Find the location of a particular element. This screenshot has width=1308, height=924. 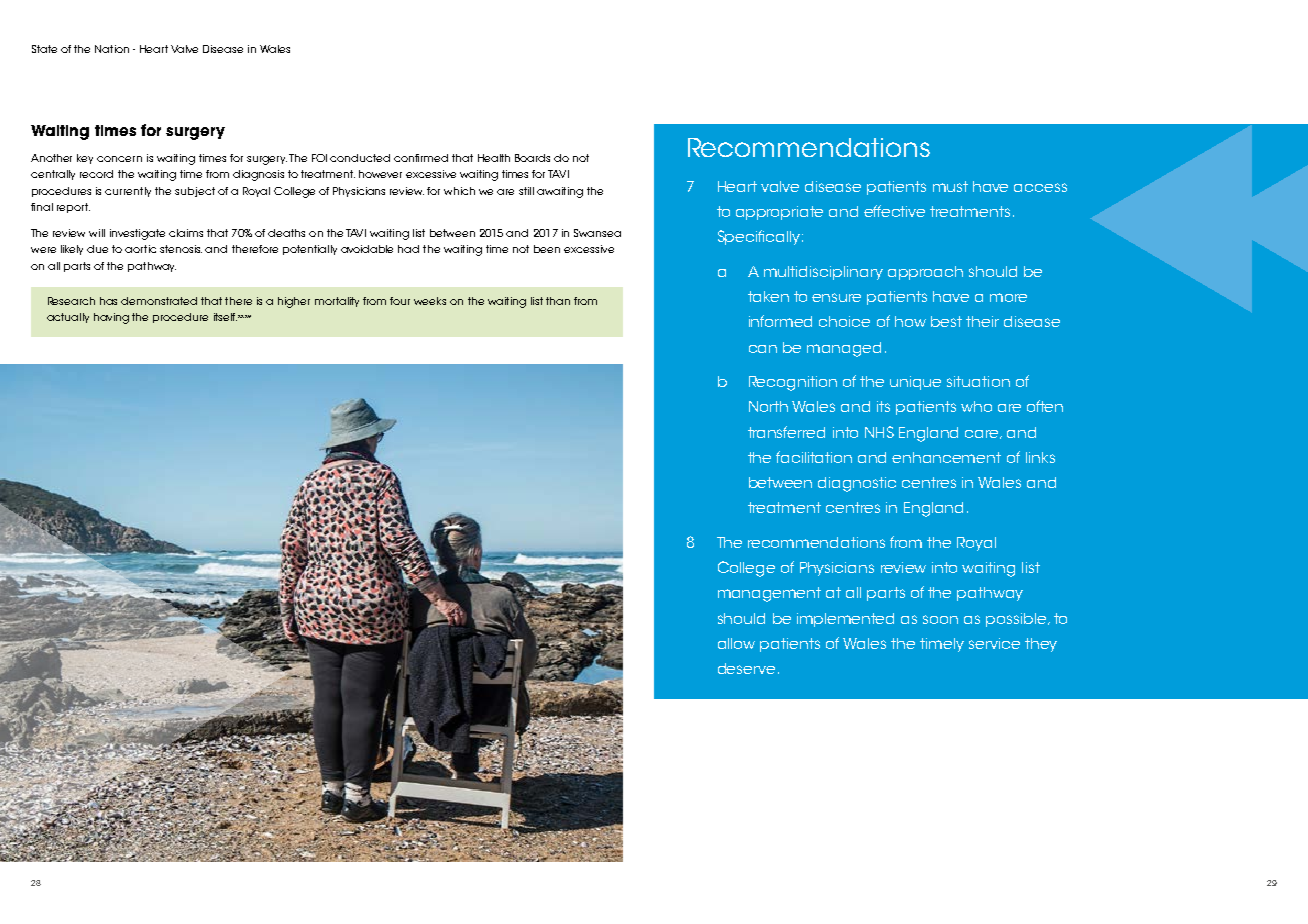

Boards is located at coordinates (532, 158).
